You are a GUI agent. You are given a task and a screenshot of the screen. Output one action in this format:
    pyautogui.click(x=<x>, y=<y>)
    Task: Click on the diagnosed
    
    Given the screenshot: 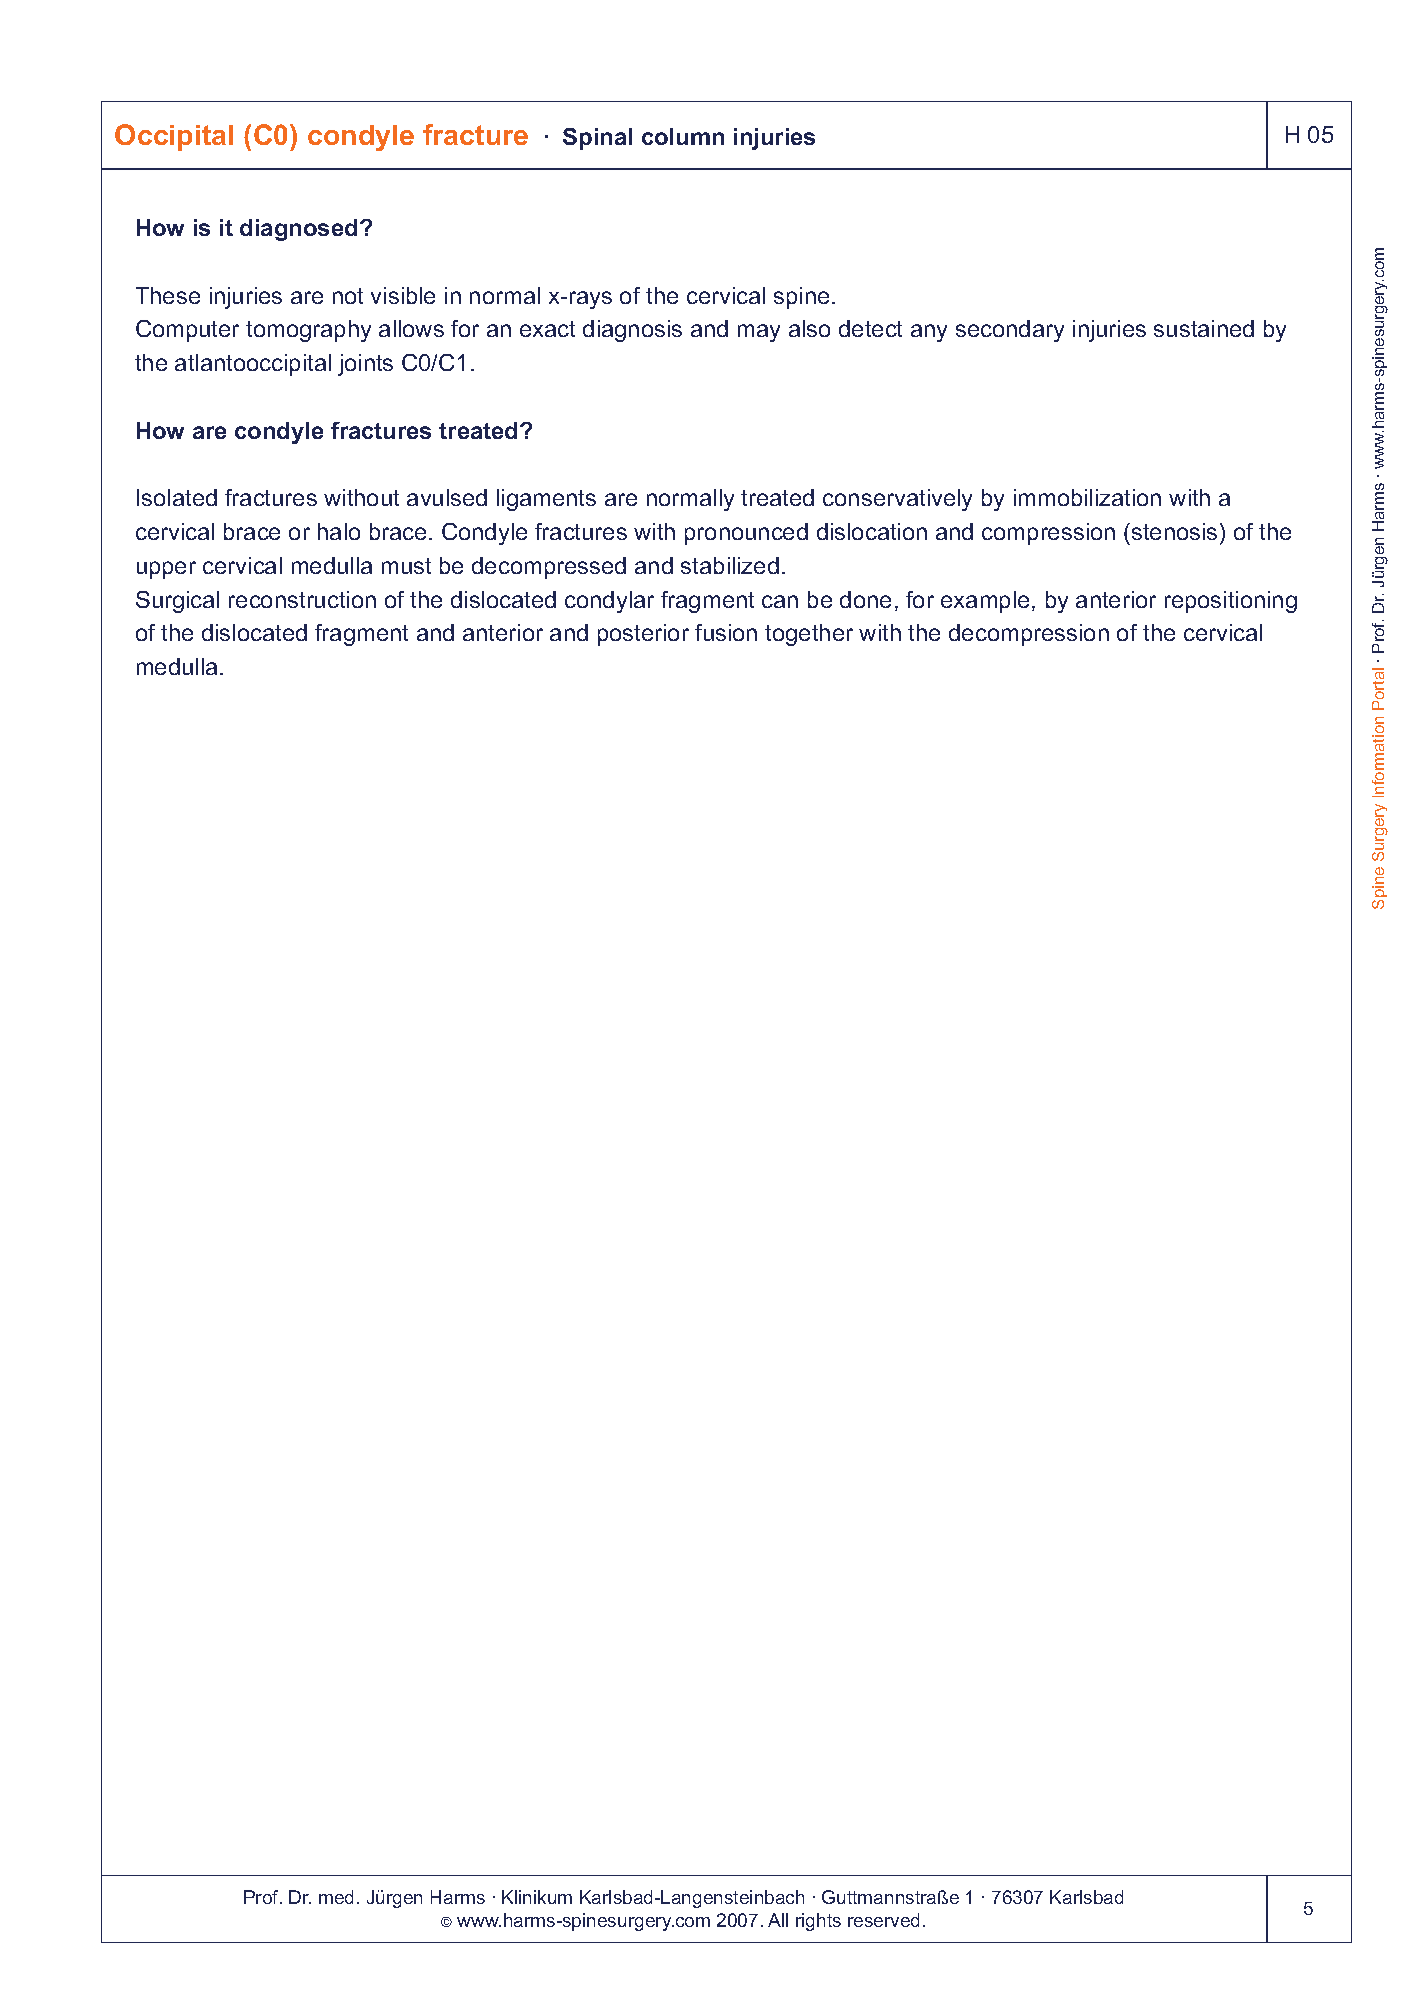 What is the action you would take?
    pyautogui.click(x=298, y=230)
